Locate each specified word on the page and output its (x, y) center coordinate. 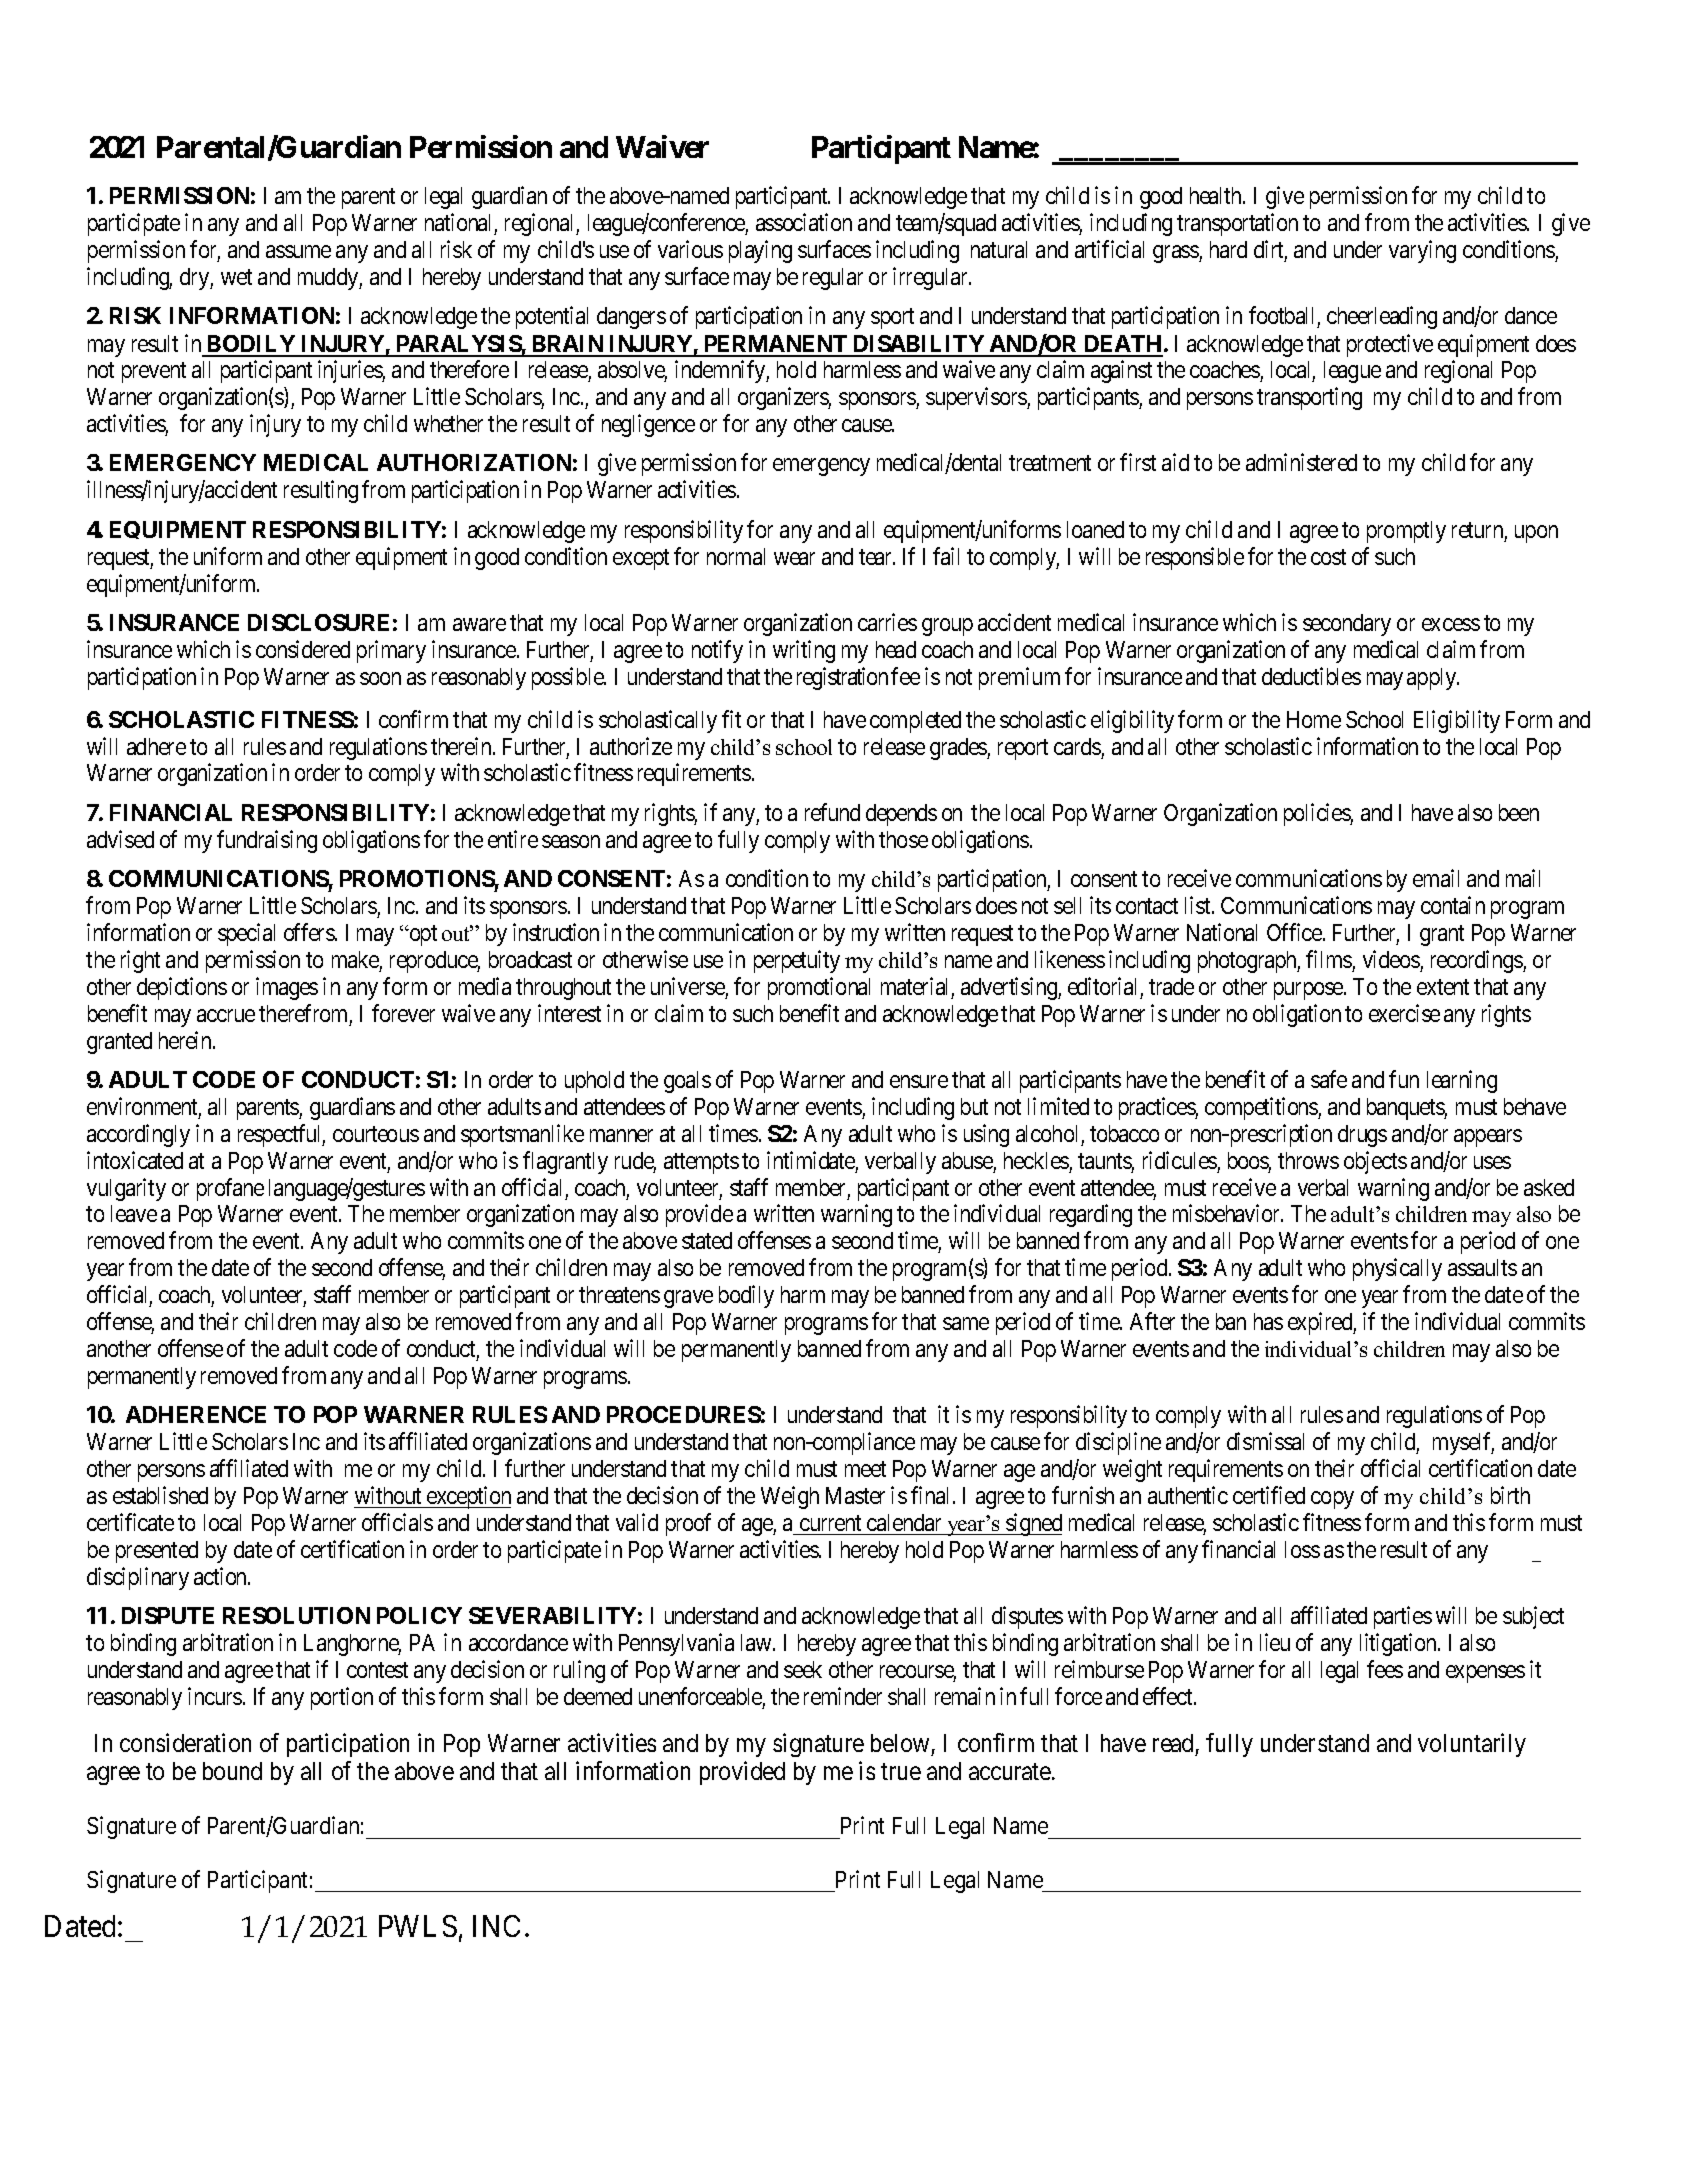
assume (298, 251)
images (287, 988)
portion (342, 1698)
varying (1422, 251)
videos (1391, 959)
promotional (819, 988)
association (804, 222)
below (900, 1743)
